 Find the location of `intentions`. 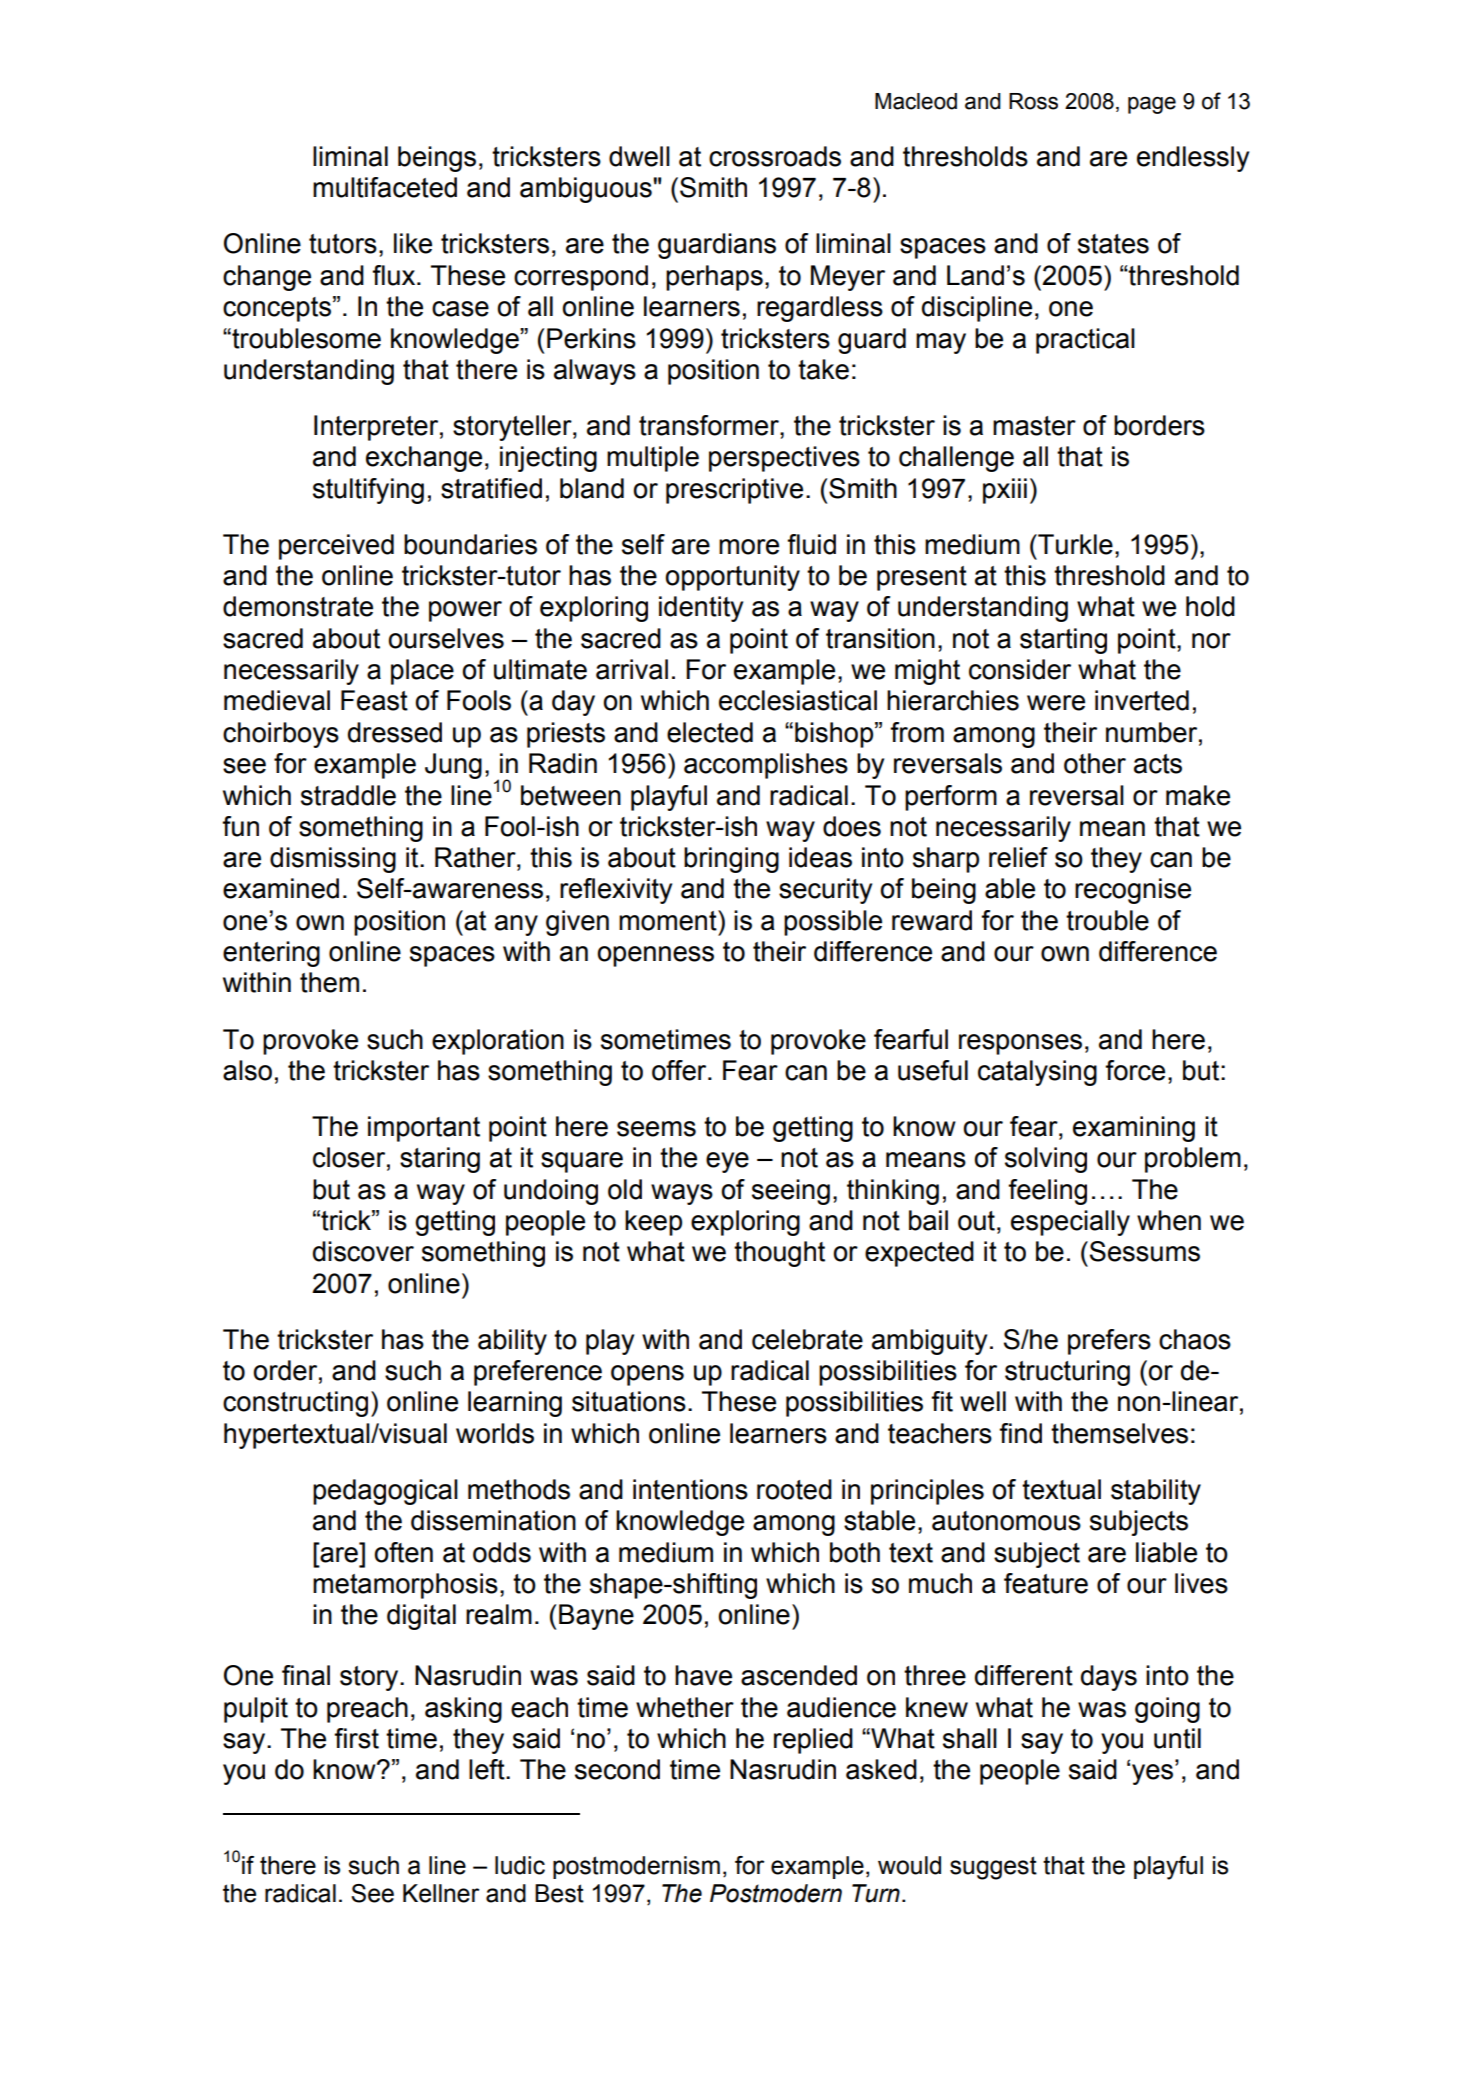

intentions is located at coordinates (690, 1489).
